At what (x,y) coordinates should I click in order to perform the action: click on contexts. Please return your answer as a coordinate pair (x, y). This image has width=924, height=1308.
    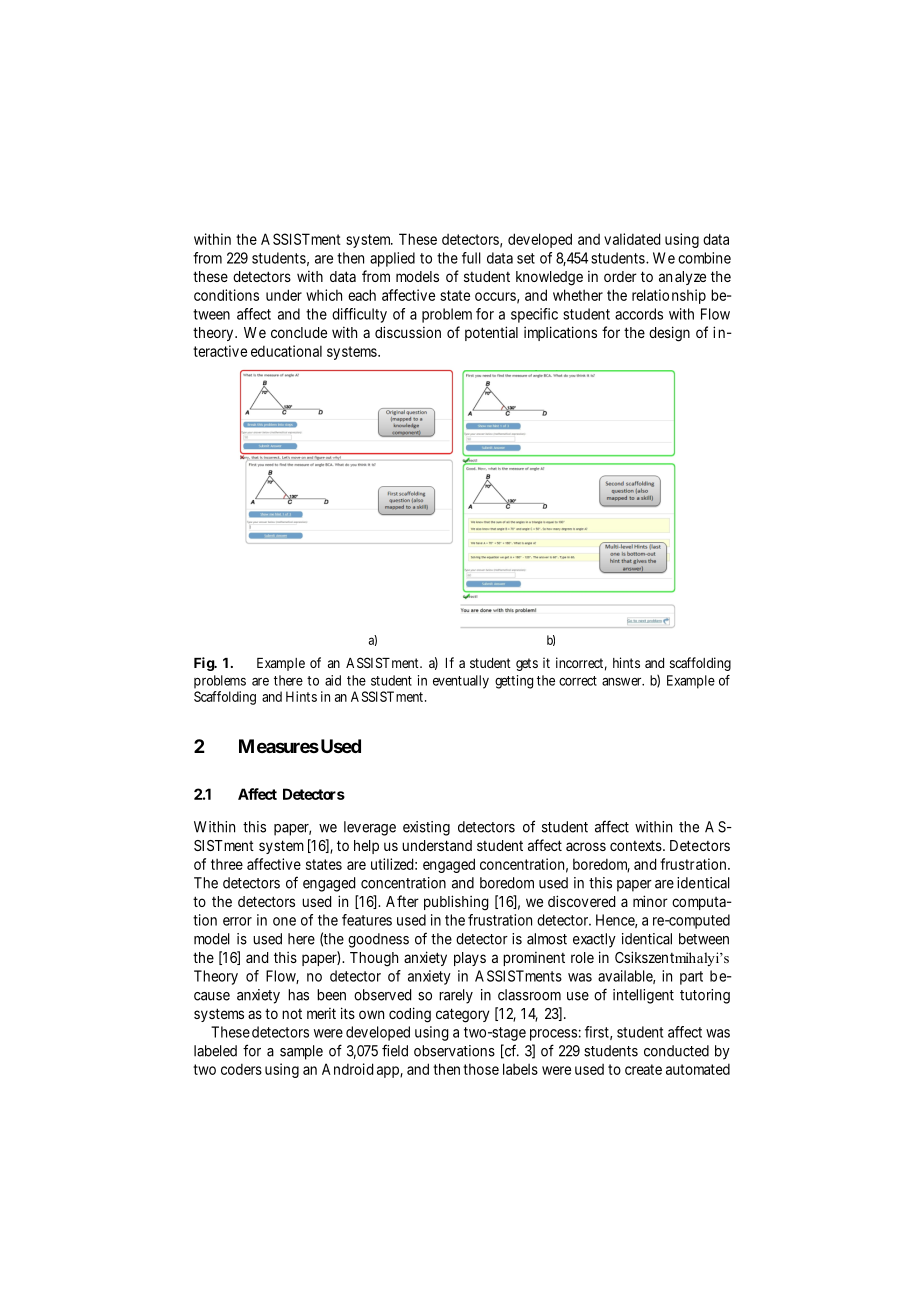
    Looking at the image, I should click on (636, 845).
